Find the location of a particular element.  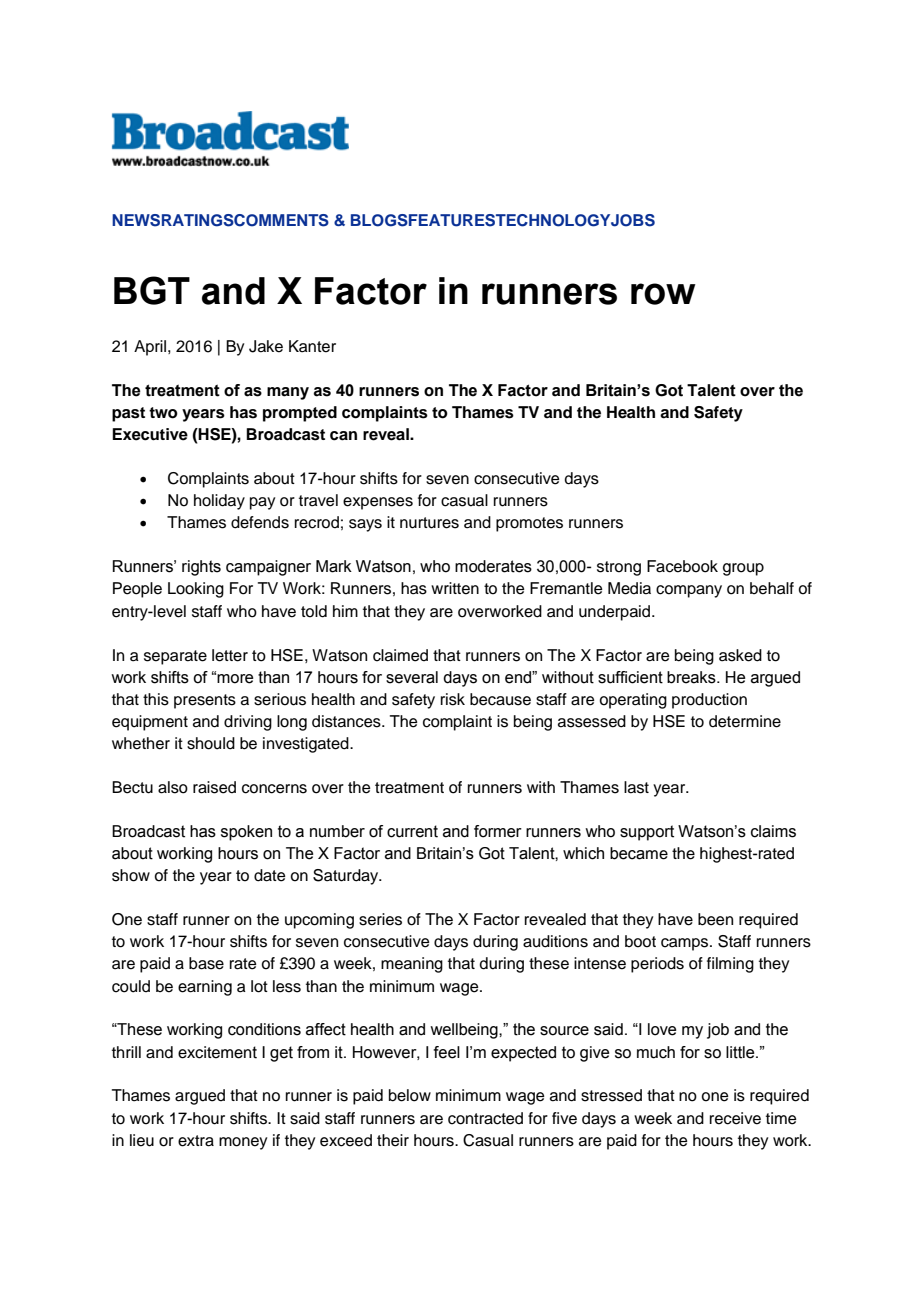

row is located at coordinates (663, 294).
